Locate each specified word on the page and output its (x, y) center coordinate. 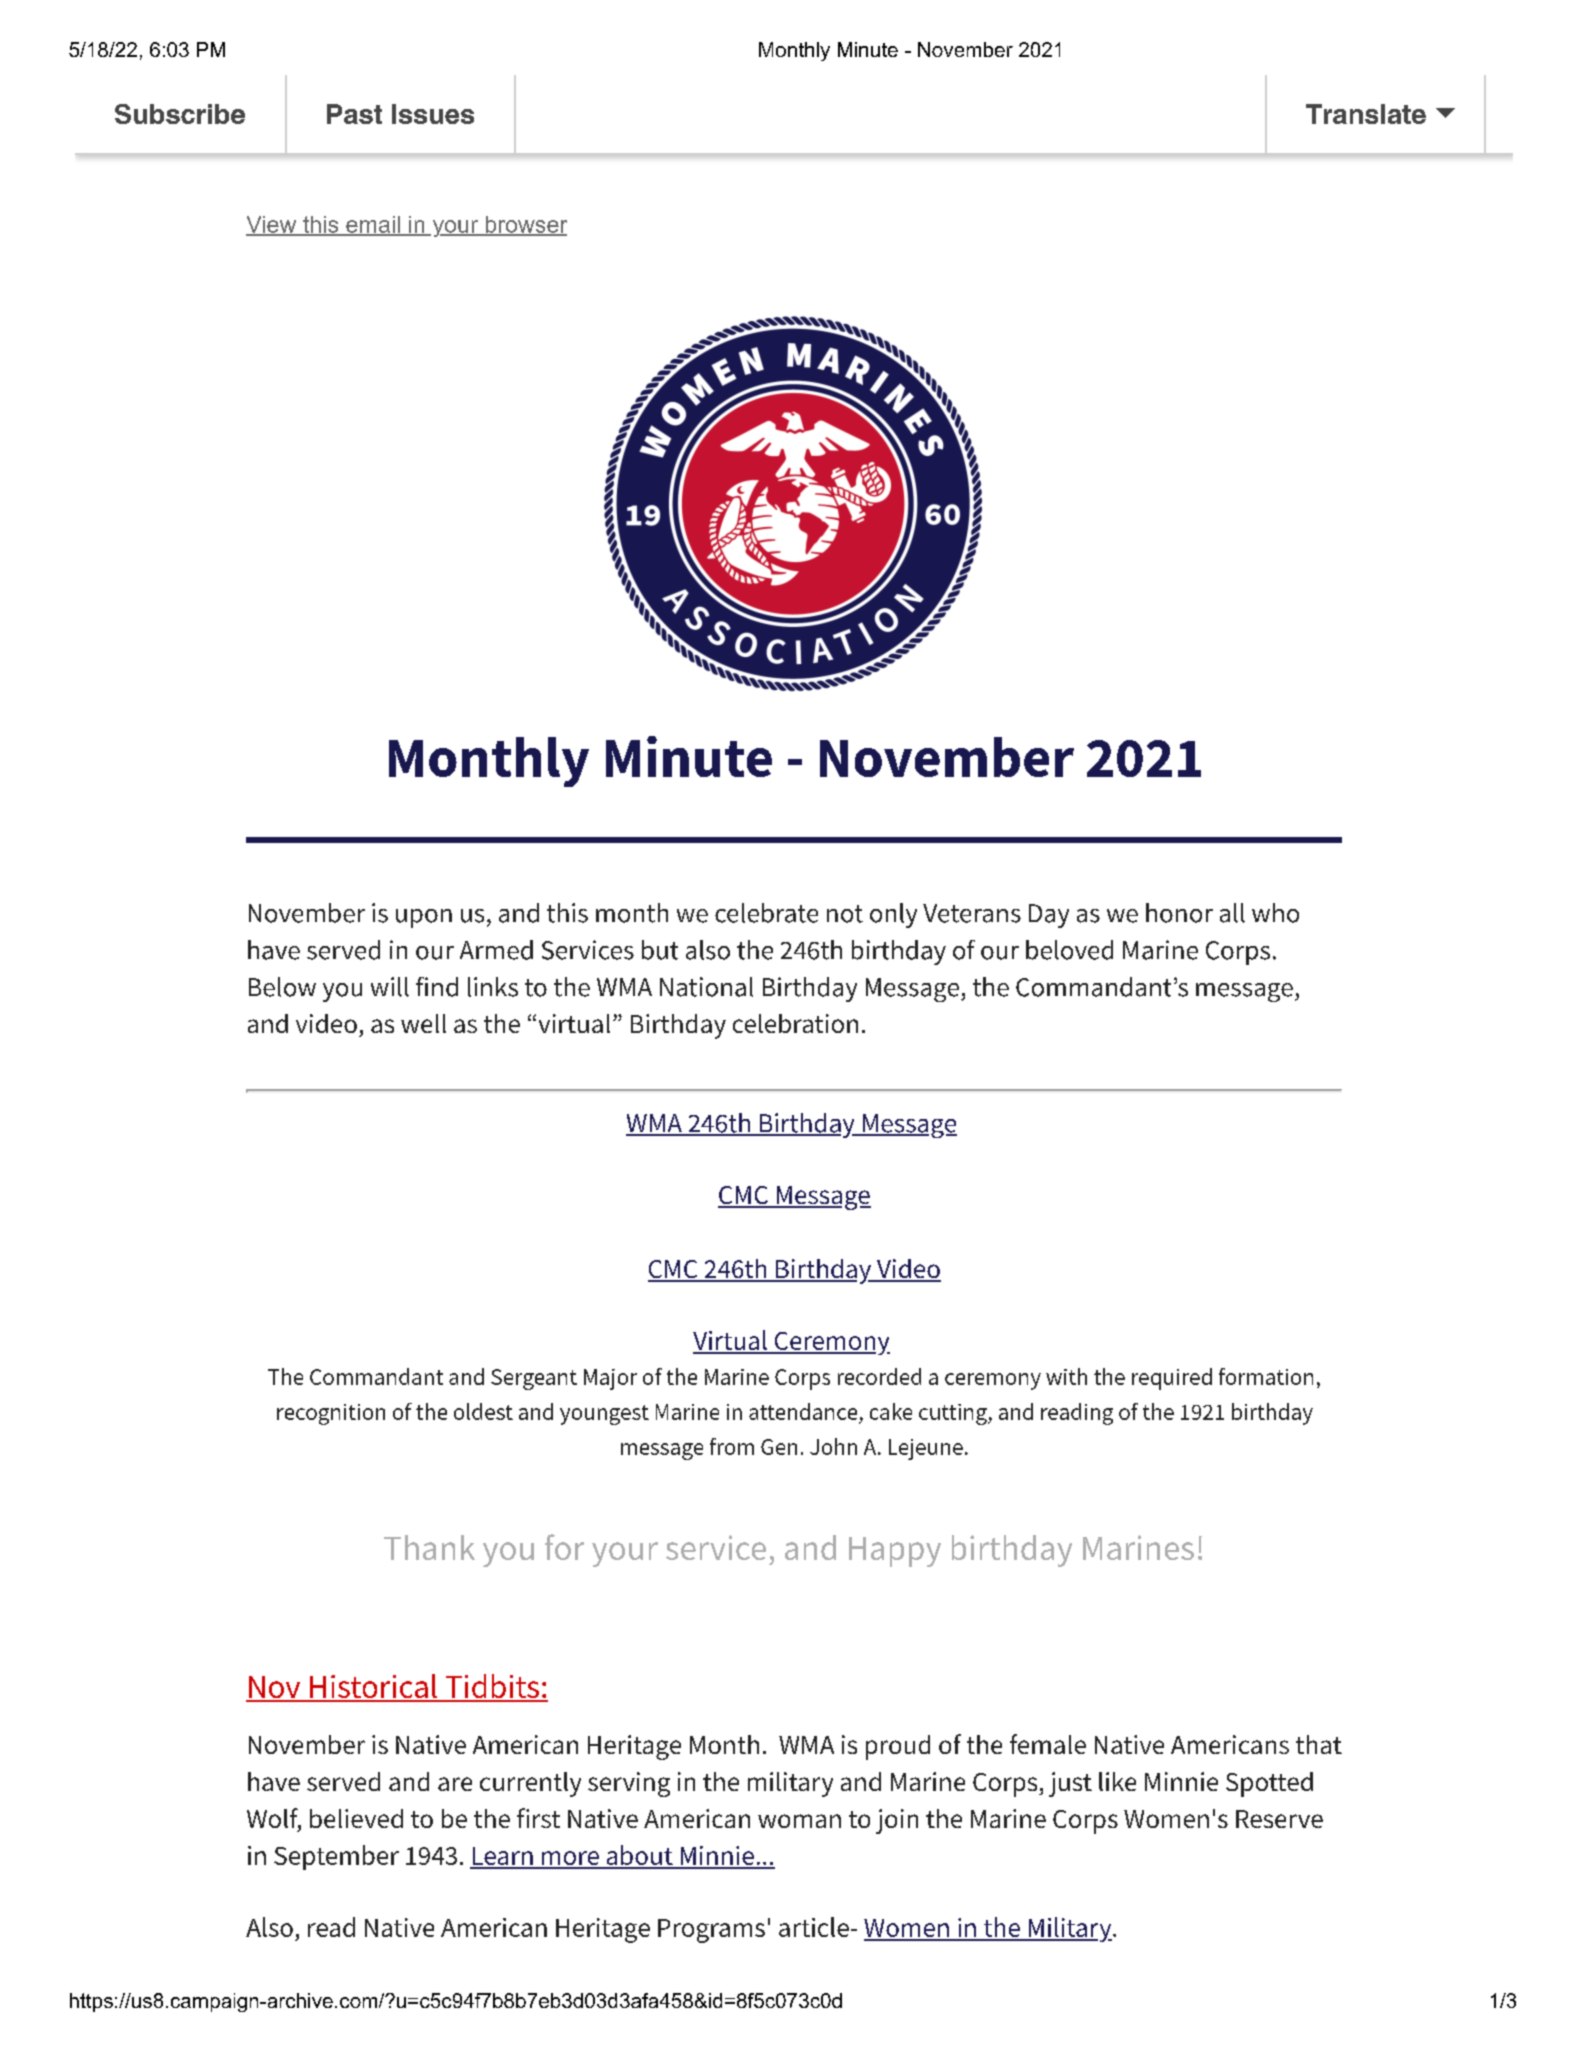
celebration (795, 1023)
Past (354, 114)
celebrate (766, 913)
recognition (331, 1414)
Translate (1366, 114)
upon (424, 918)
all (1232, 913)
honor (1179, 913)
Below (282, 987)
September (336, 1857)
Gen (779, 1447)
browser (525, 225)
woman (799, 1821)
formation (1266, 1376)
